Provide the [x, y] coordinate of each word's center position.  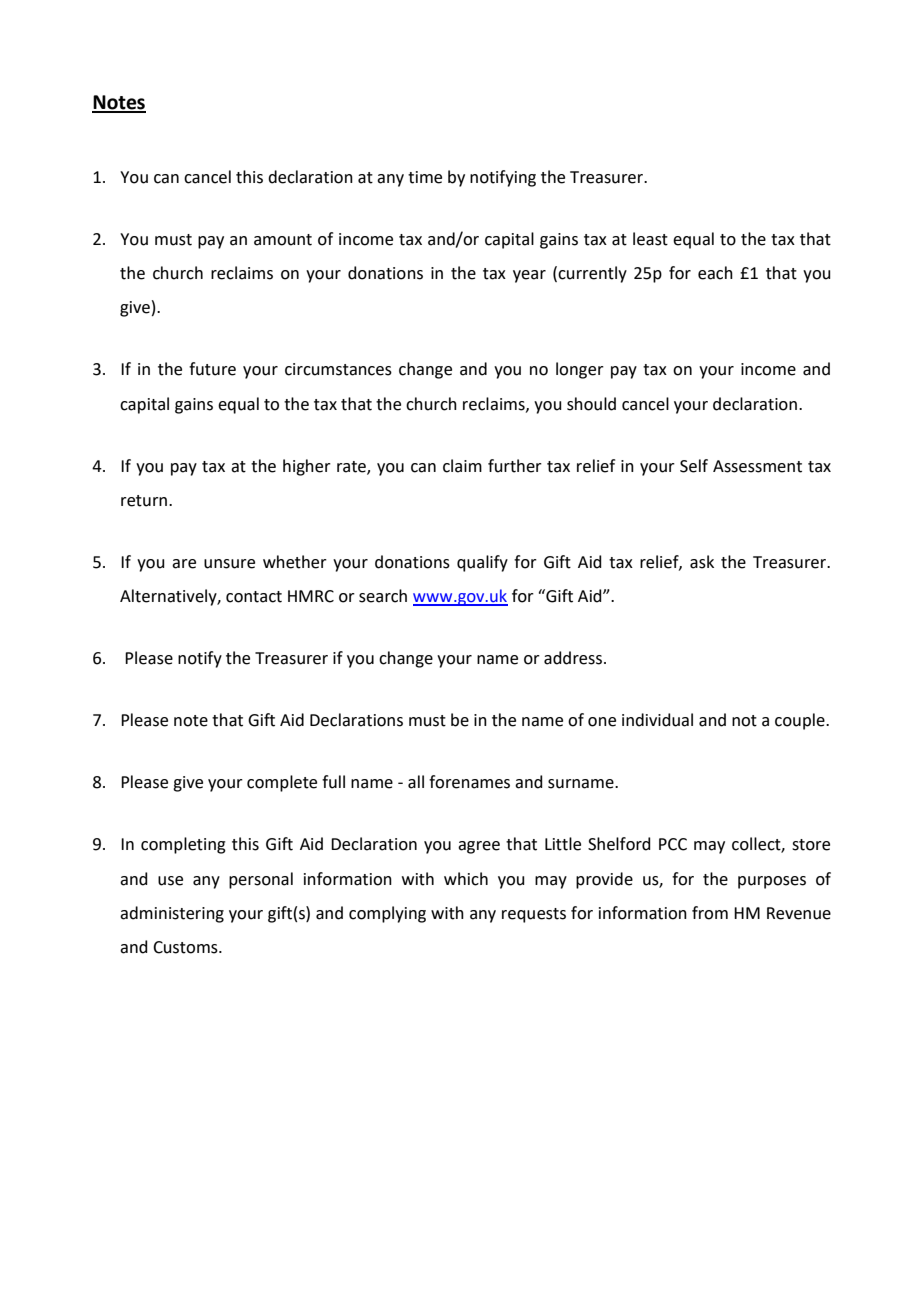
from [710, 913]
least [650, 239]
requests [534, 915]
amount [283, 240]
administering [172, 914]
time [425, 177]
